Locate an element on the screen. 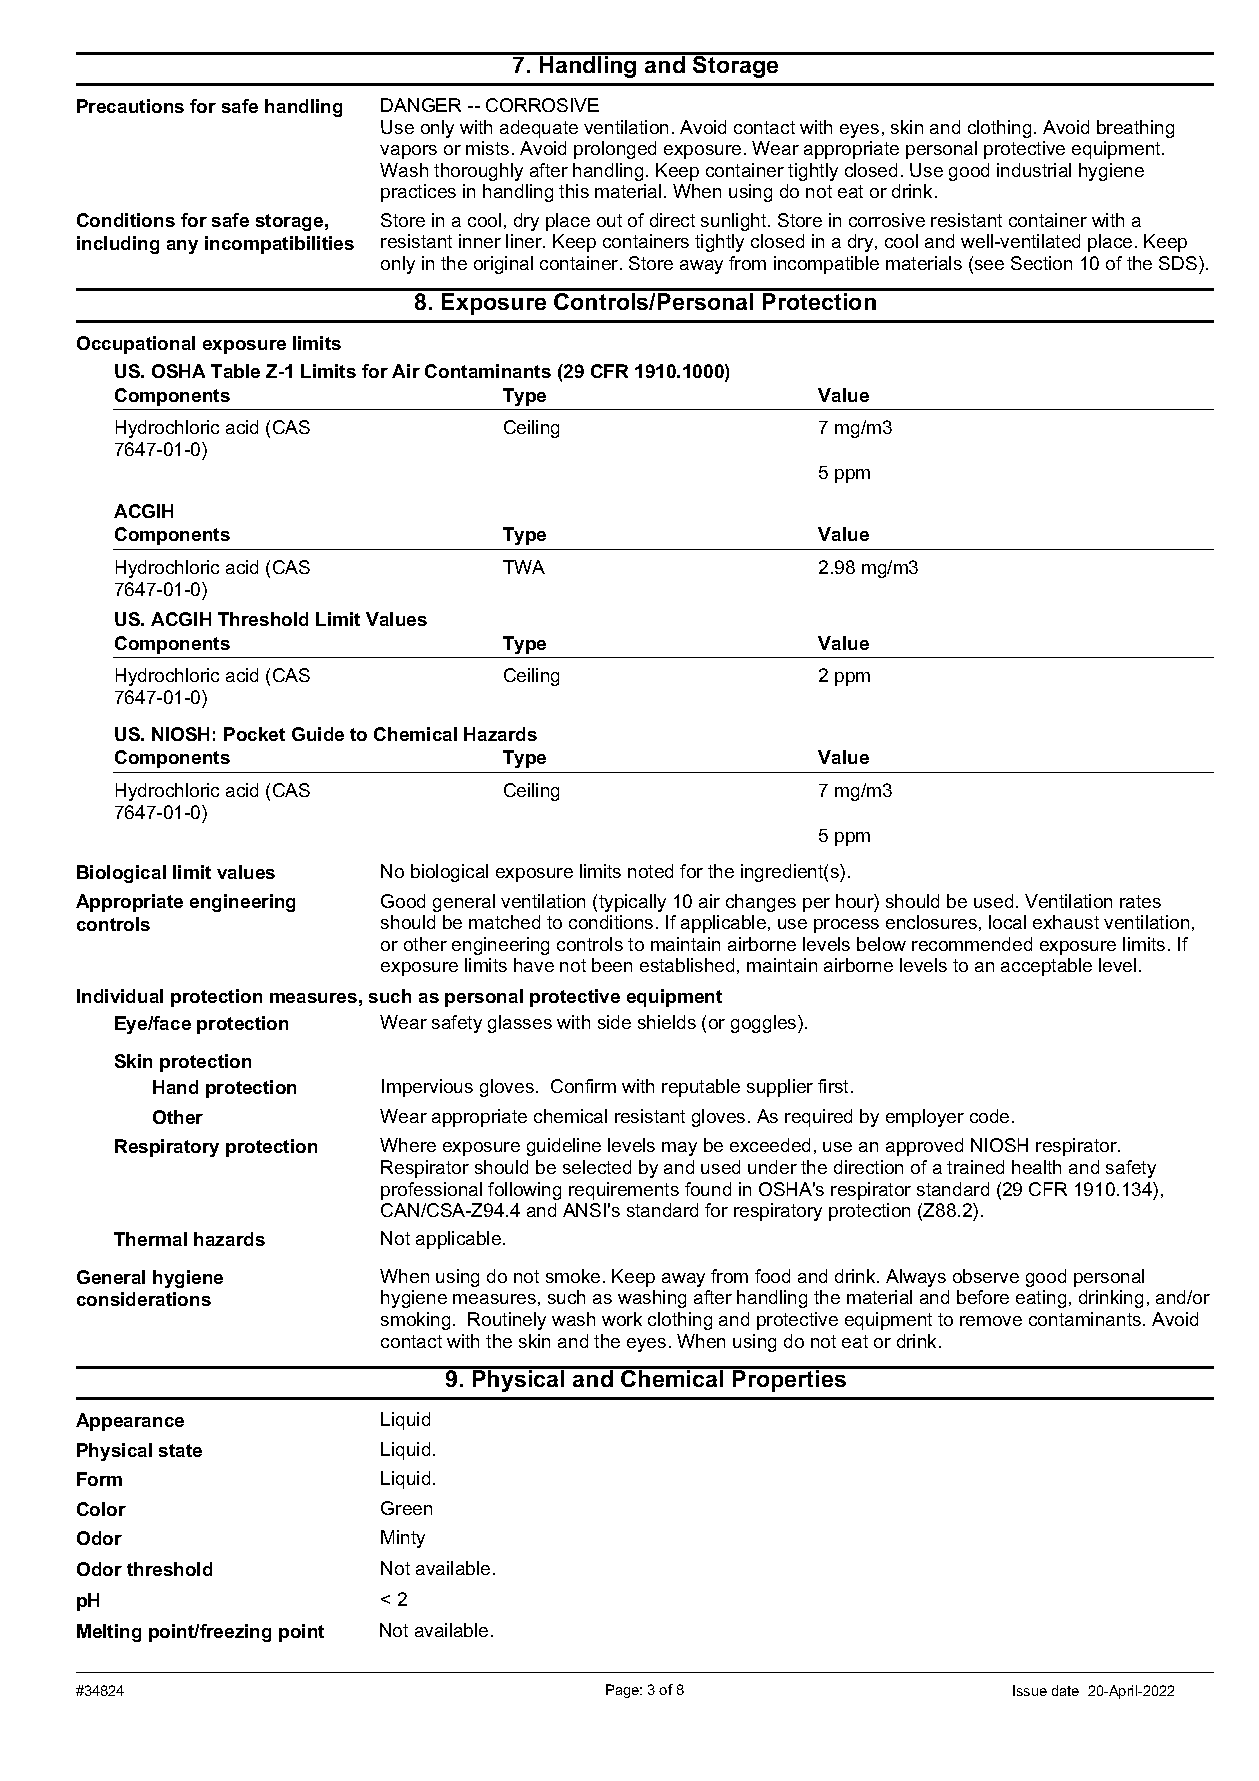 The width and height of the screenshot is (1259, 1781). industrial is located at coordinates (1034, 170).
